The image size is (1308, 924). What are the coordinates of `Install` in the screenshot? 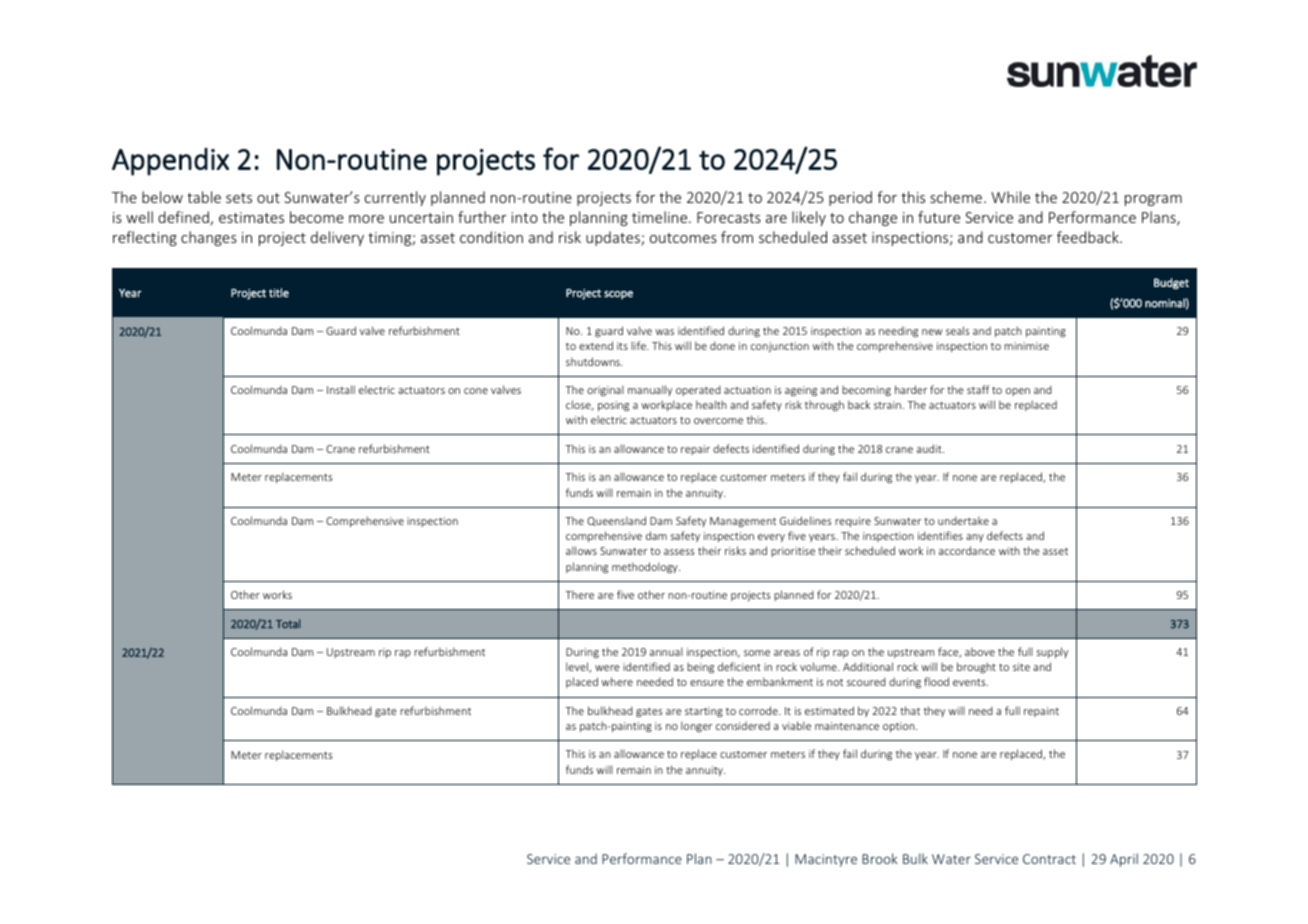 It's located at (341, 389).
